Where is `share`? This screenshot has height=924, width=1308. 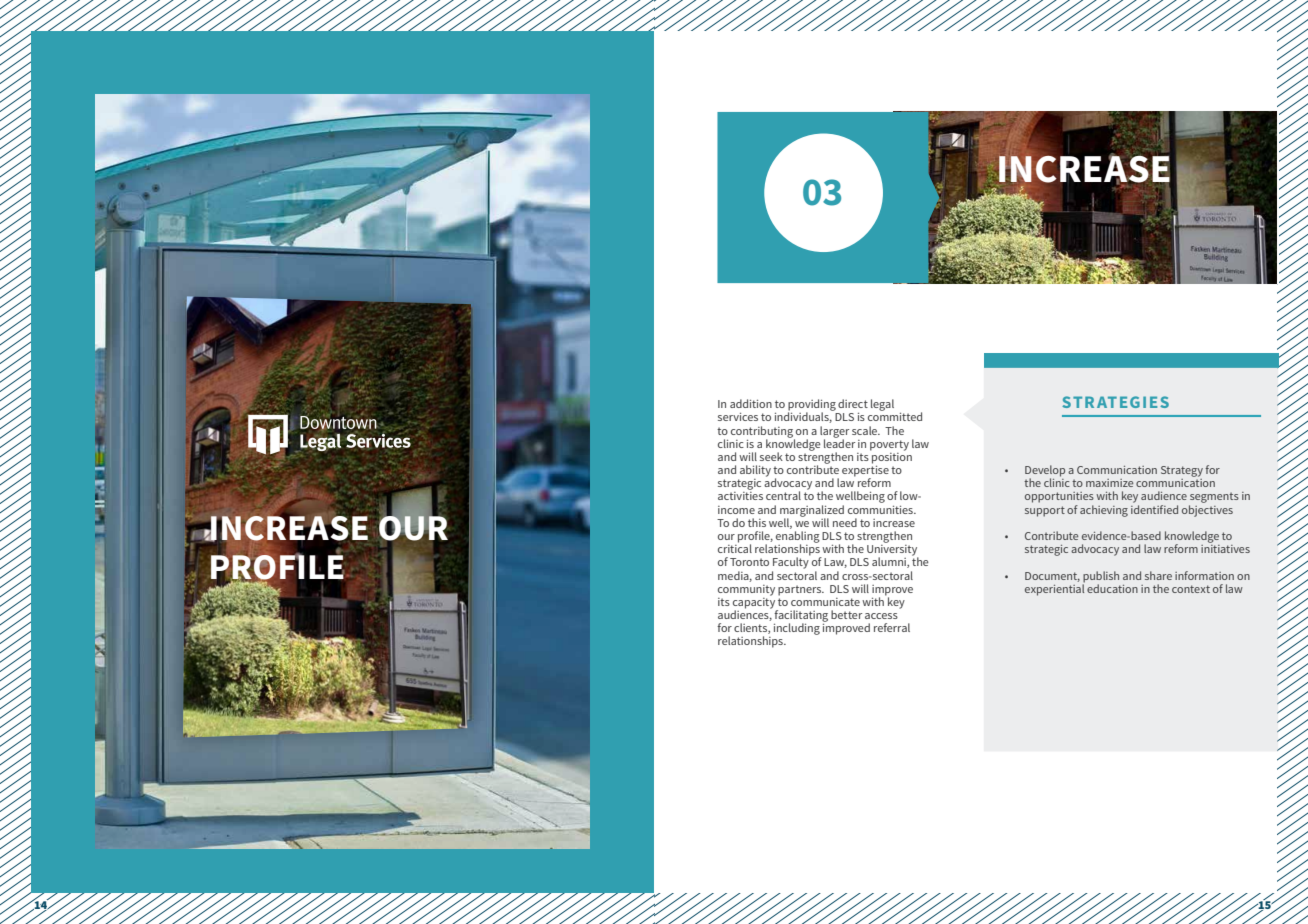 share is located at coordinates (1158, 575).
